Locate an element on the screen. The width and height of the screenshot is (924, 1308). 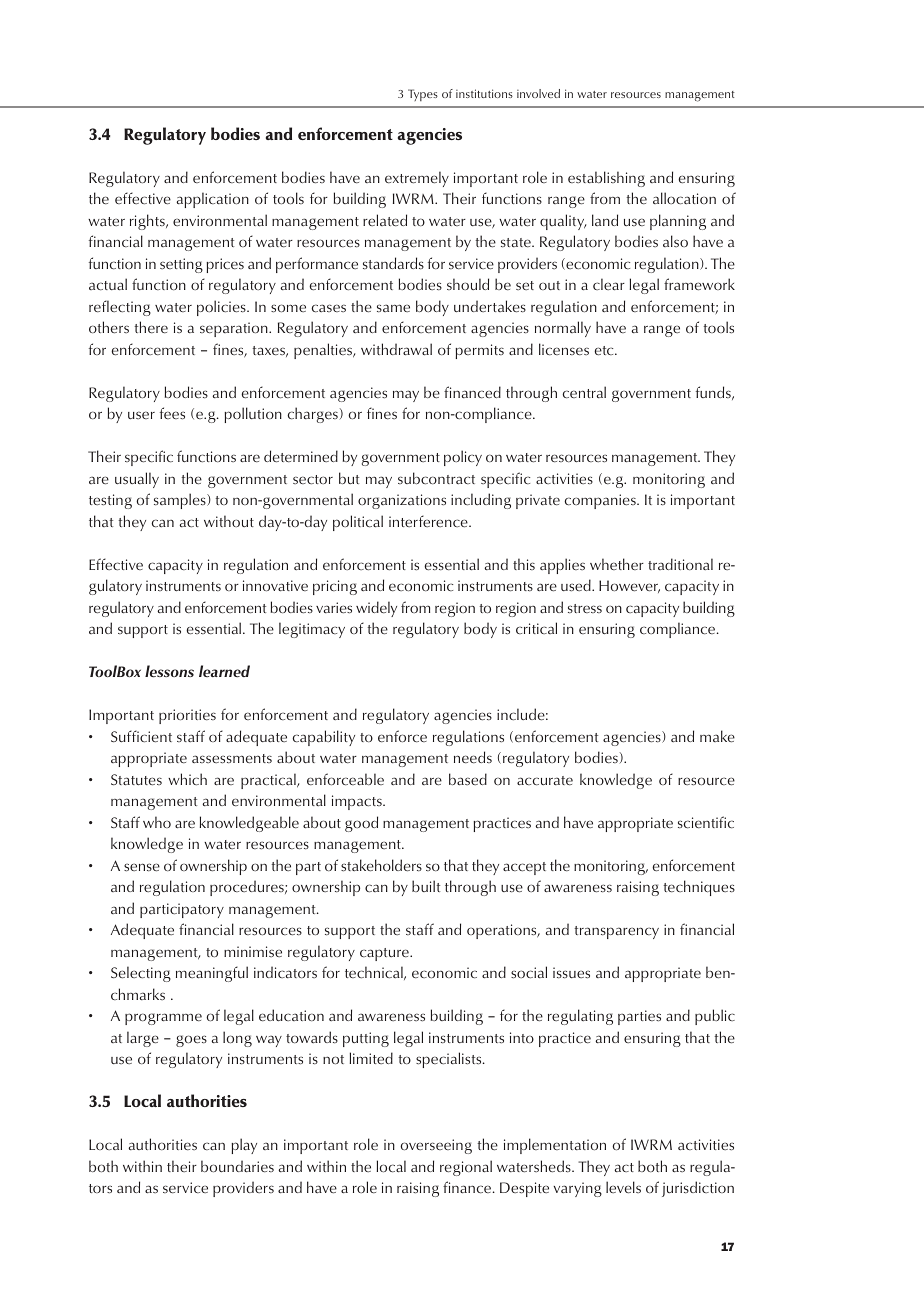
lessons is located at coordinates (169, 671).
